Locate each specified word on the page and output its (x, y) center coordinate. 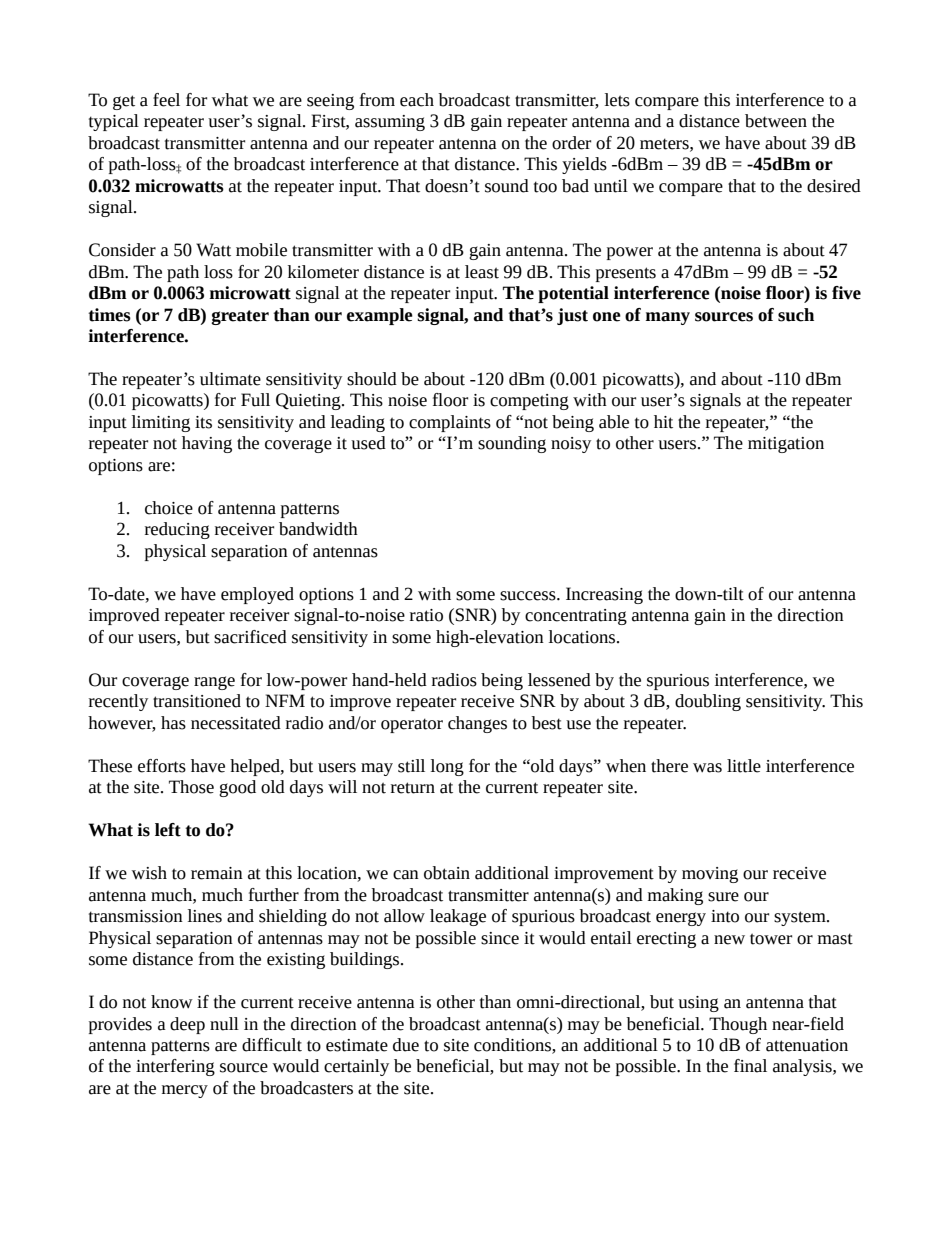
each (417, 100)
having (207, 444)
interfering (175, 1067)
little (744, 766)
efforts (162, 766)
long (447, 767)
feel (166, 100)
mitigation (786, 445)
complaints (450, 423)
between (776, 121)
